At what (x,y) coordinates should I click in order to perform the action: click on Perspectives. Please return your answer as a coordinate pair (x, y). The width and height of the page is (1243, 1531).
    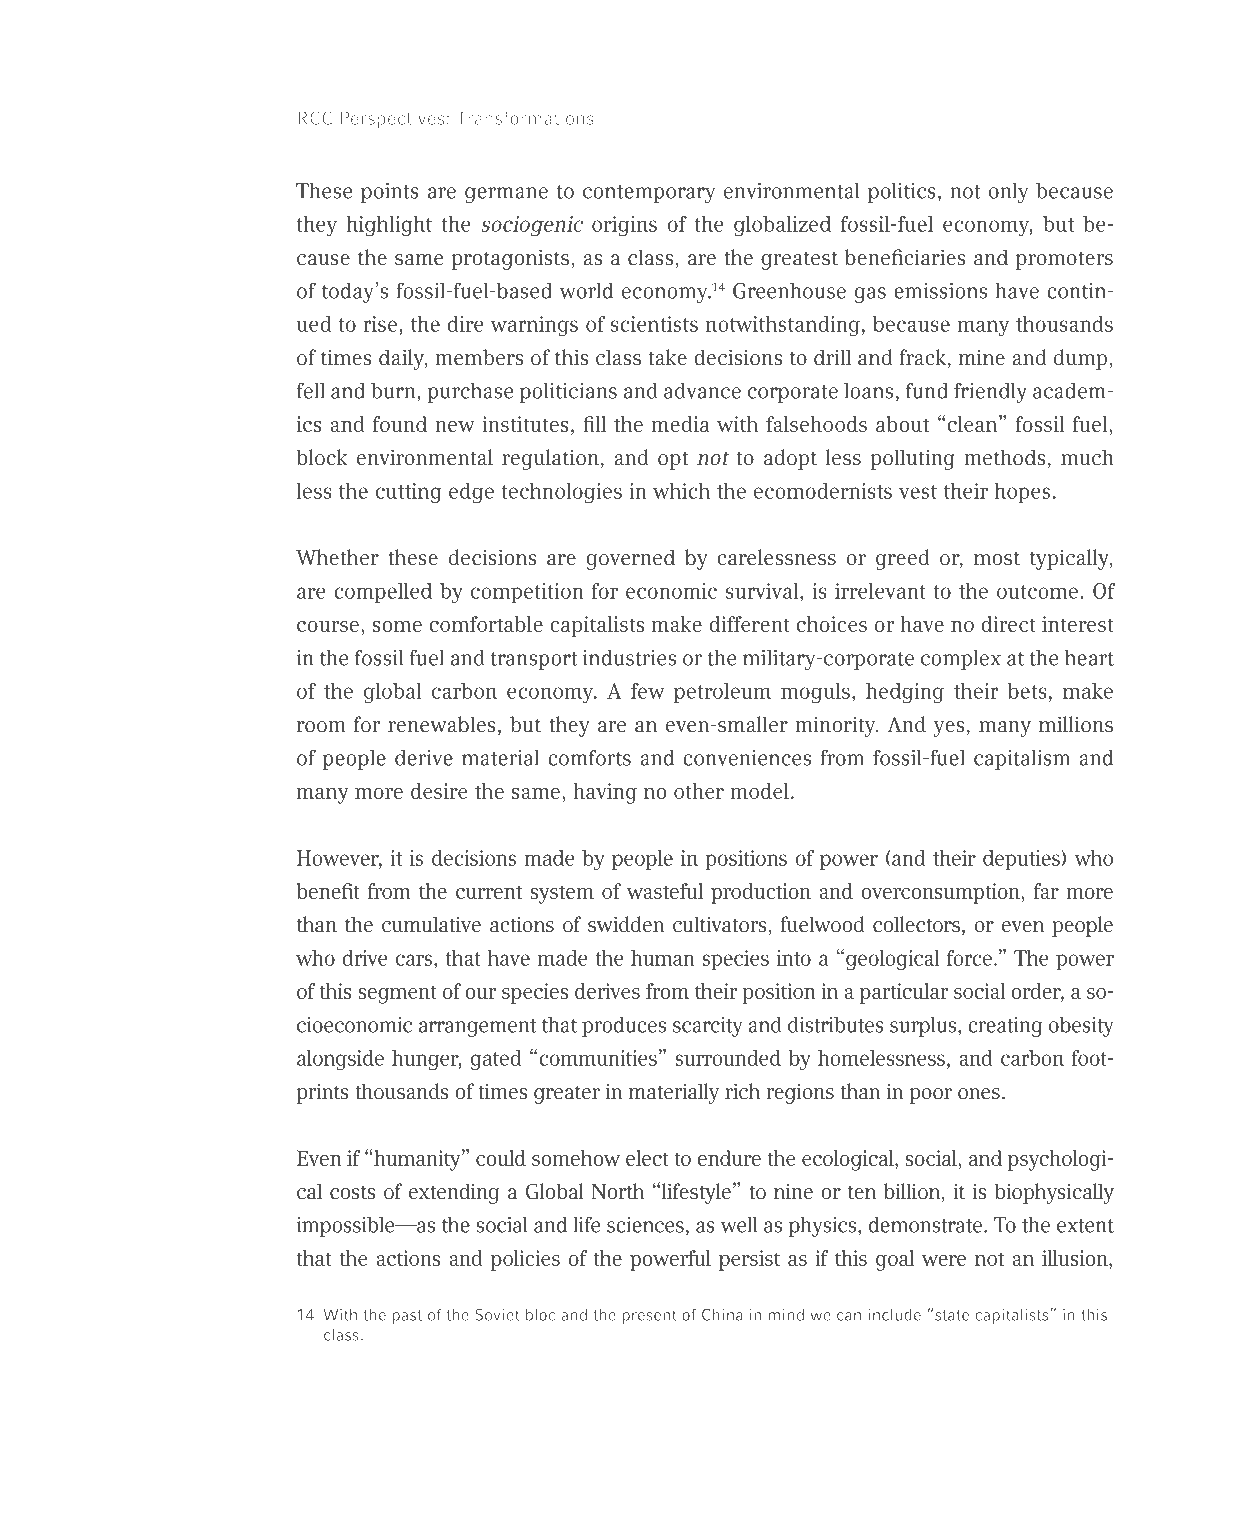
    Looking at the image, I should click on (392, 120).
